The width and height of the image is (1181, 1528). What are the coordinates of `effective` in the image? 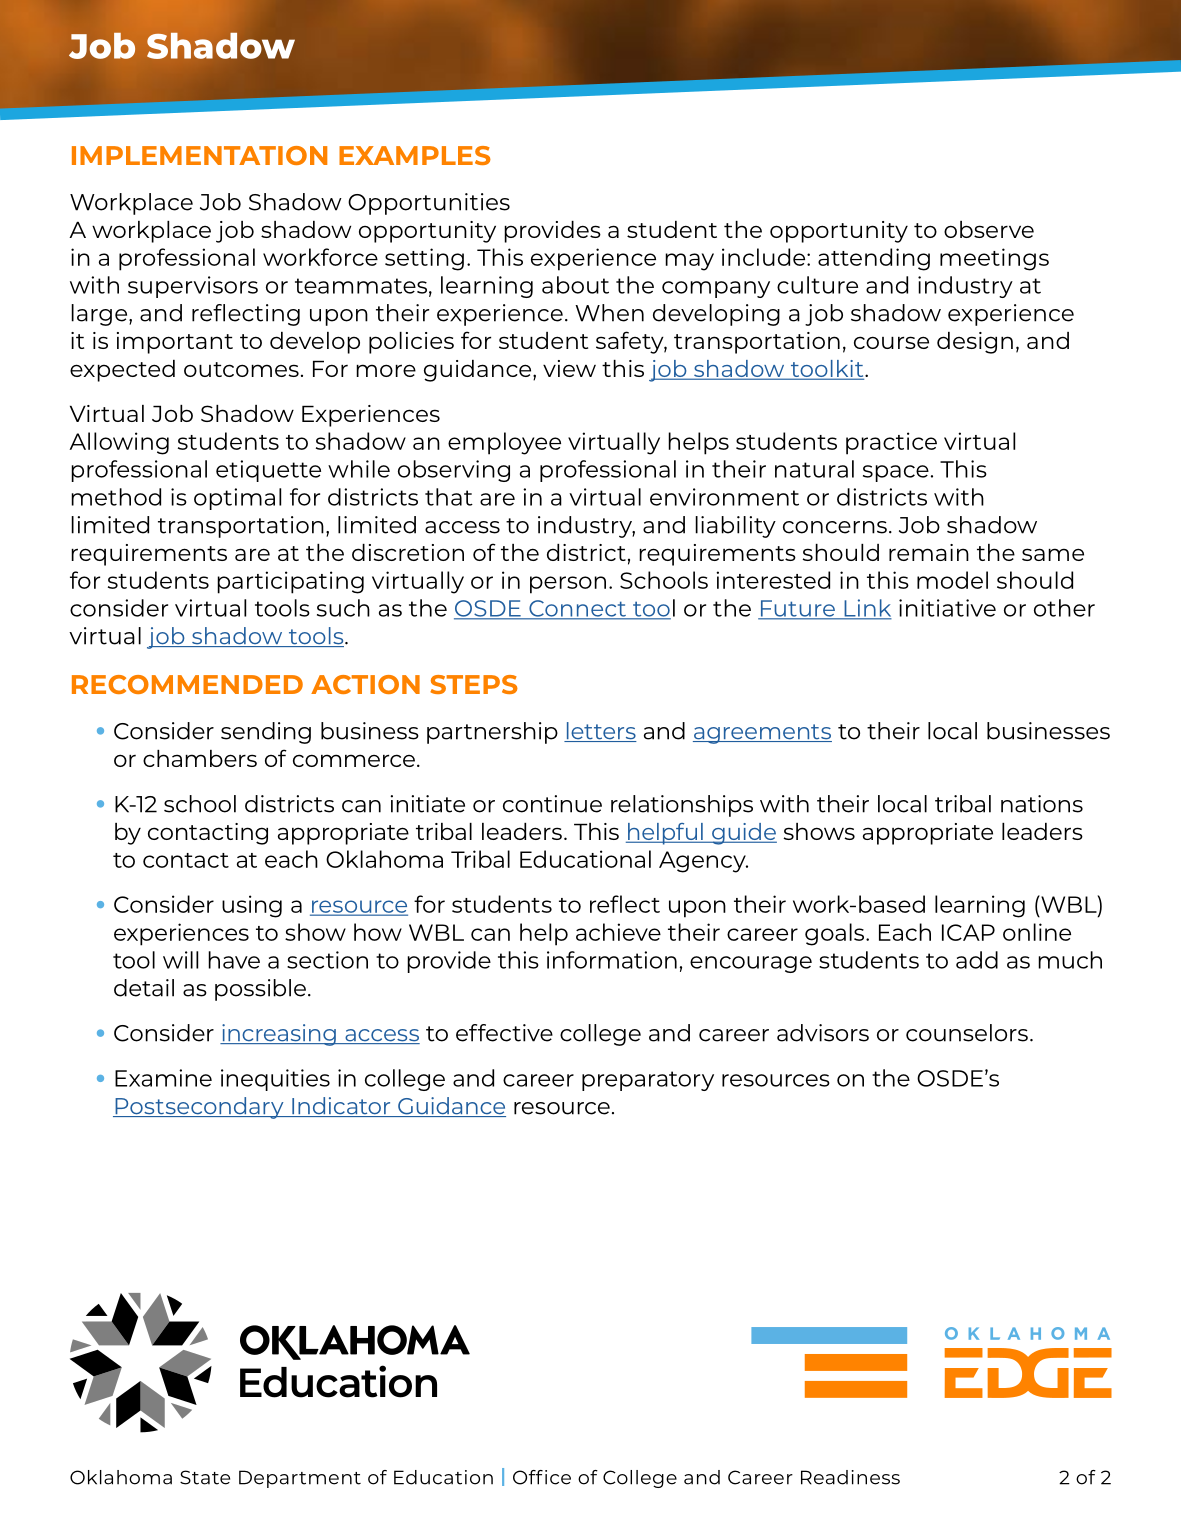 It's located at (504, 1033).
